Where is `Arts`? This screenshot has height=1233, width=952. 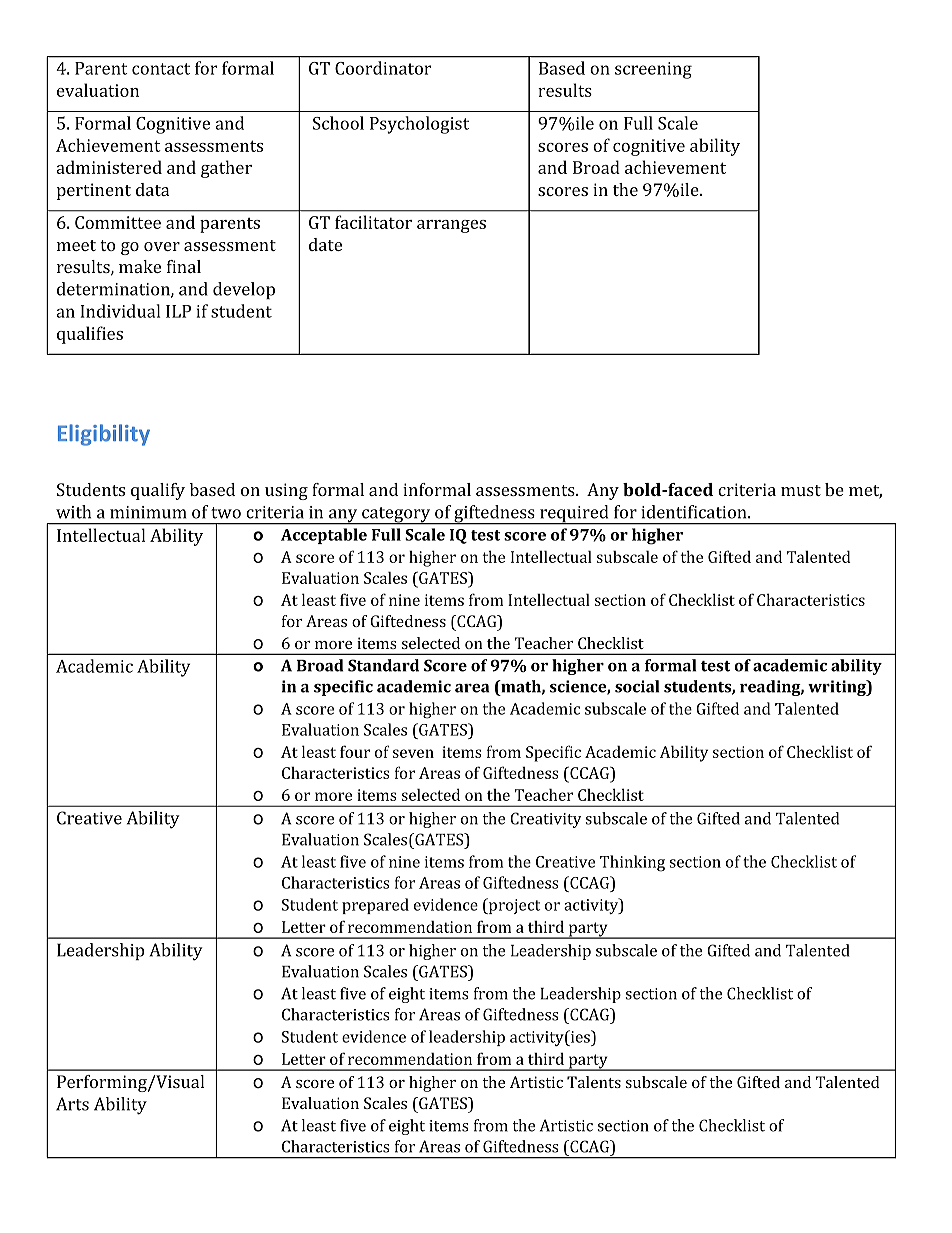
Arts is located at coordinates (72, 1104).
